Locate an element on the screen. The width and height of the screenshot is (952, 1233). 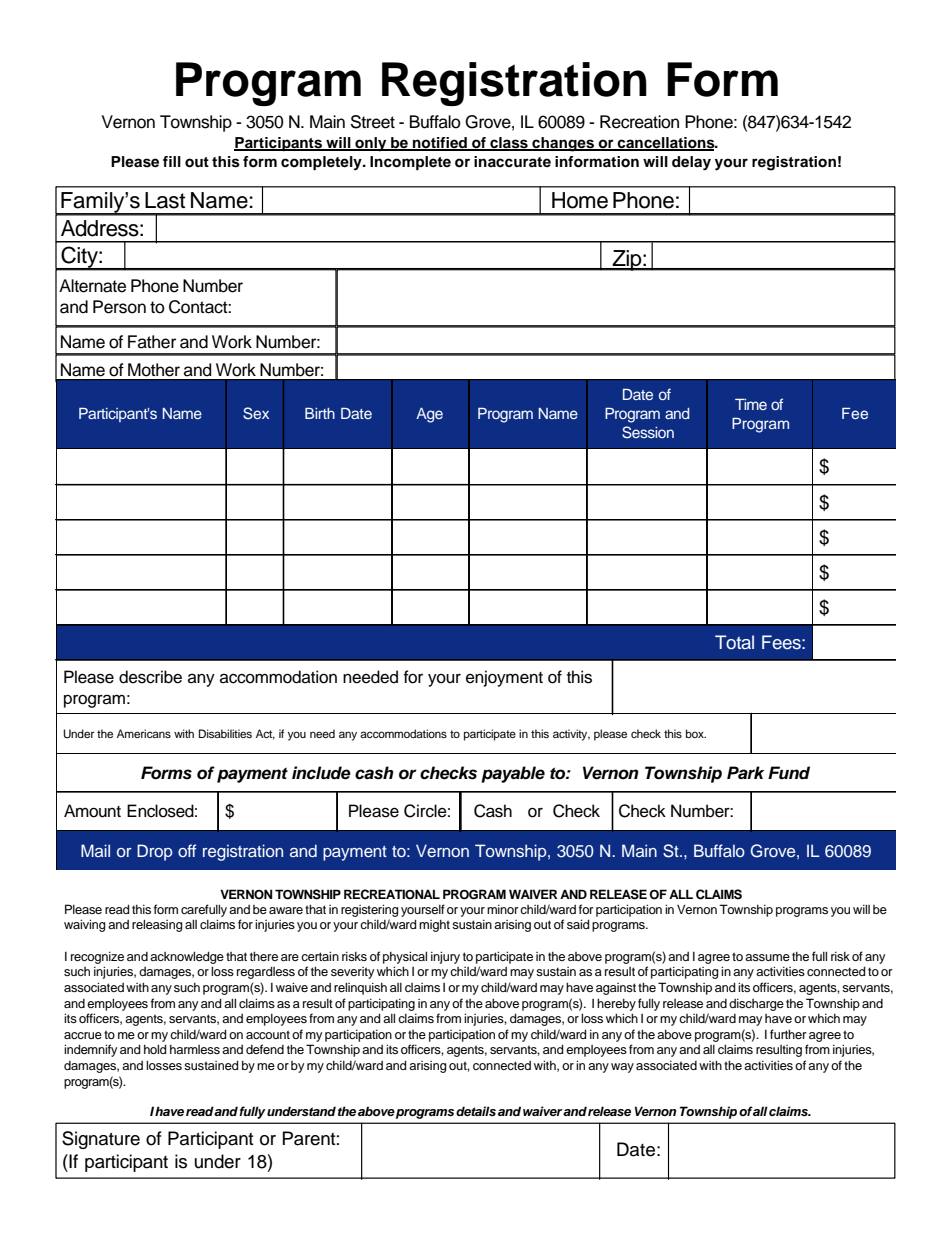
describe is located at coordinates (150, 677).
